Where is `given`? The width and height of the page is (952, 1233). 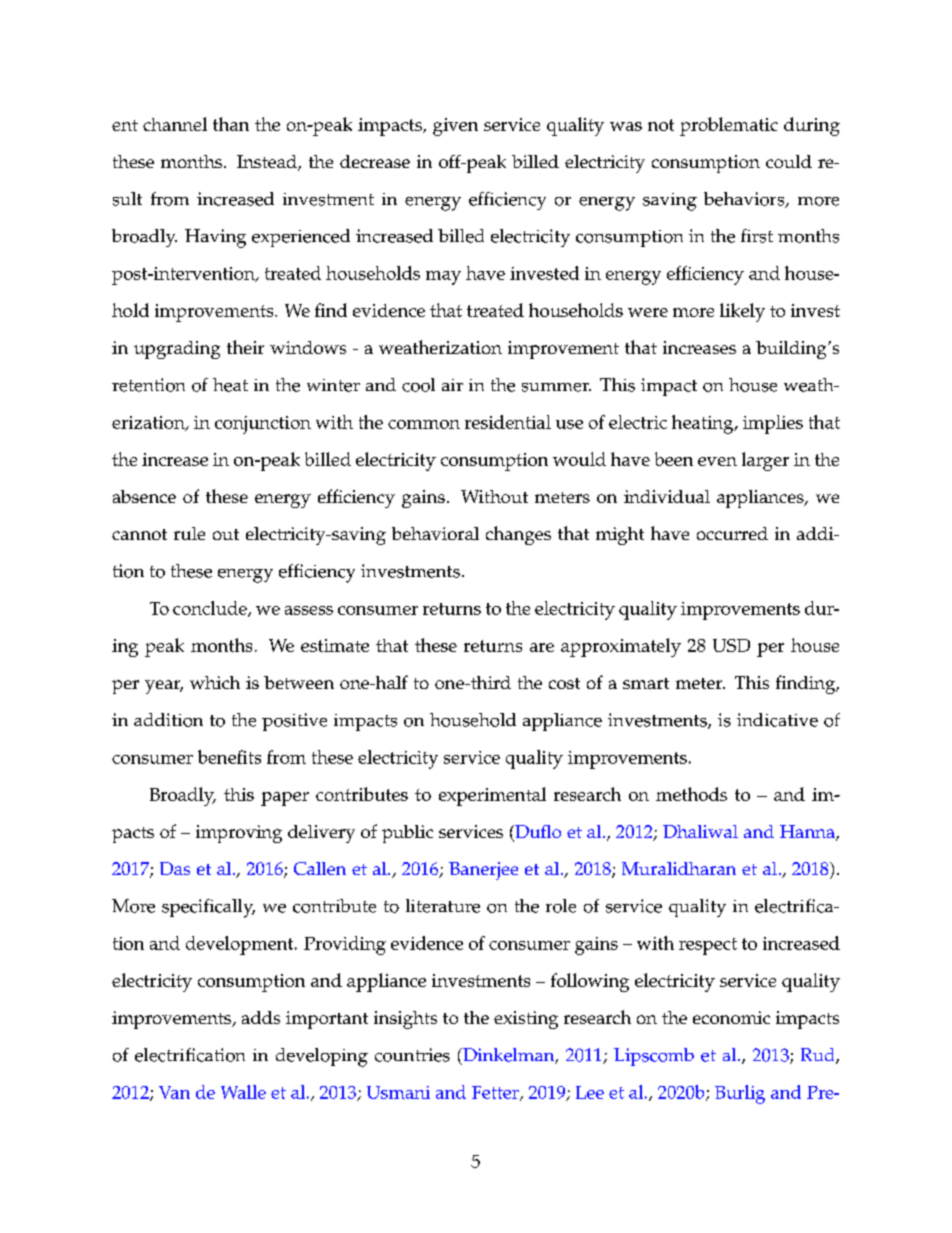 given is located at coordinates (455, 127).
